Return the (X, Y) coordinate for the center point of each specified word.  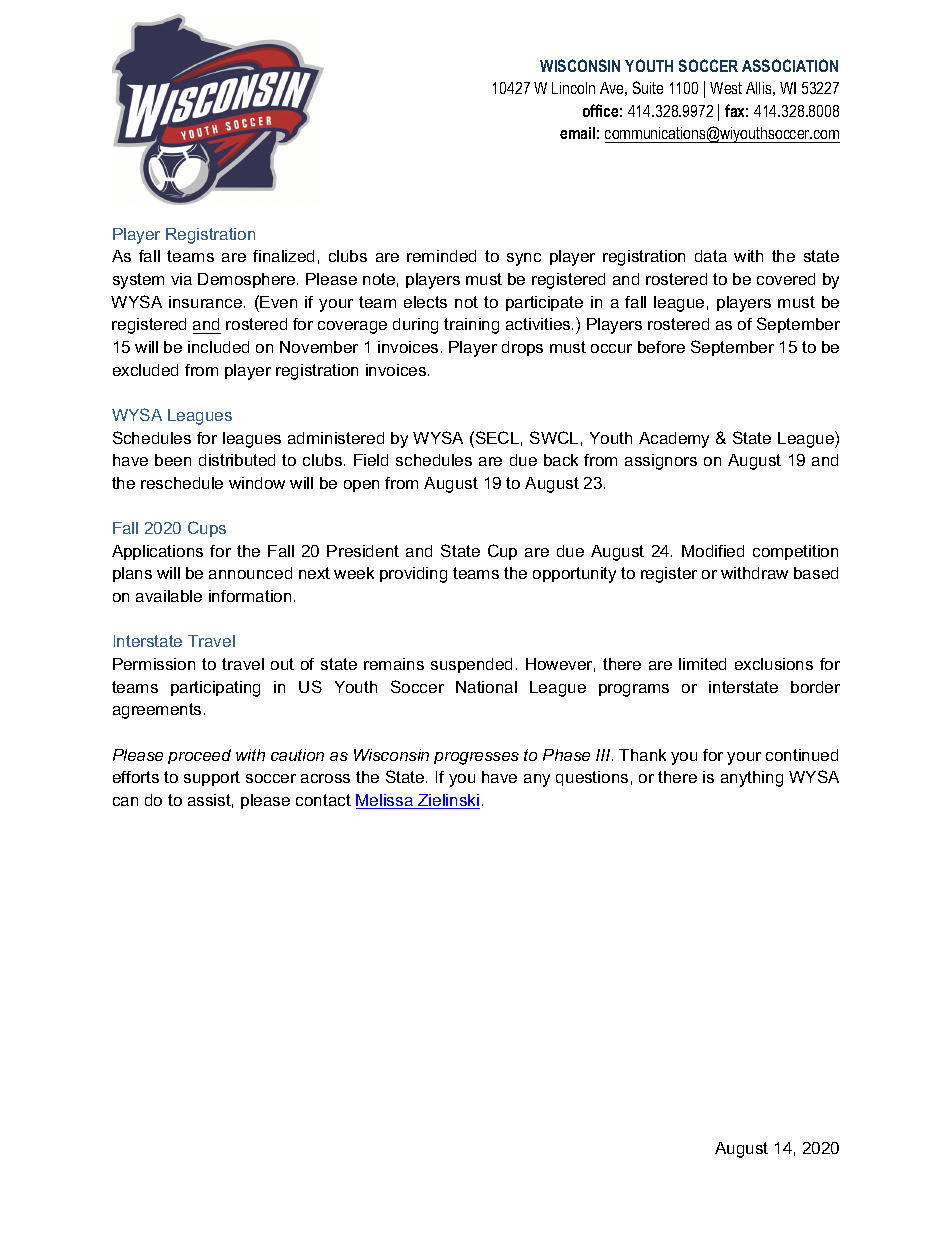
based (816, 573)
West (726, 88)
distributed (237, 460)
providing (413, 575)
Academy (674, 440)
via (181, 279)
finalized (283, 256)
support (212, 778)
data (711, 256)
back (561, 460)
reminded (441, 256)
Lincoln (573, 88)
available (169, 596)
